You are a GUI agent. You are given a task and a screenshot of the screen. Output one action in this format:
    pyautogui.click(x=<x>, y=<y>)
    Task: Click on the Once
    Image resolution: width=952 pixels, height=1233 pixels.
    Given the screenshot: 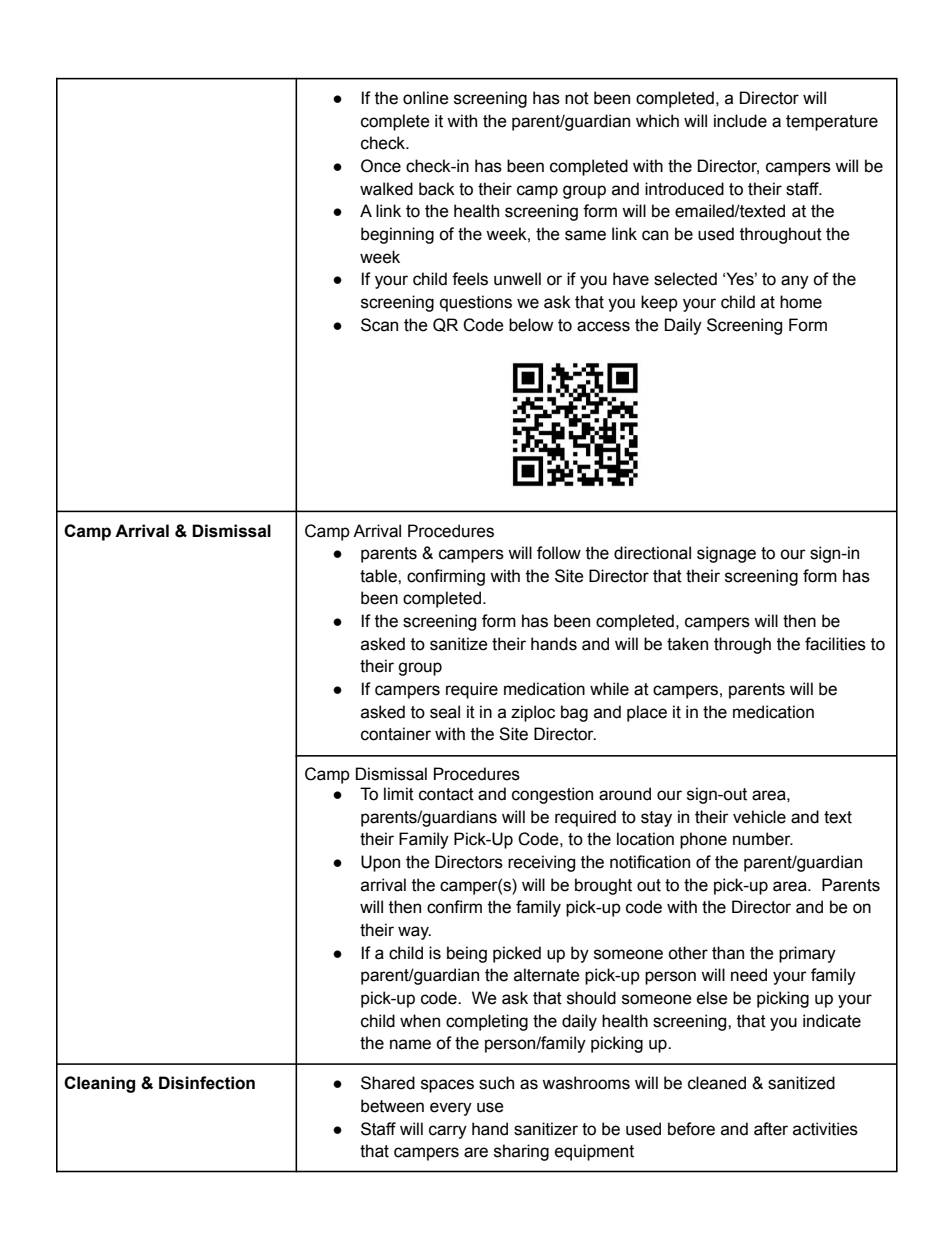 What is the action you would take?
    pyautogui.click(x=381, y=166)
